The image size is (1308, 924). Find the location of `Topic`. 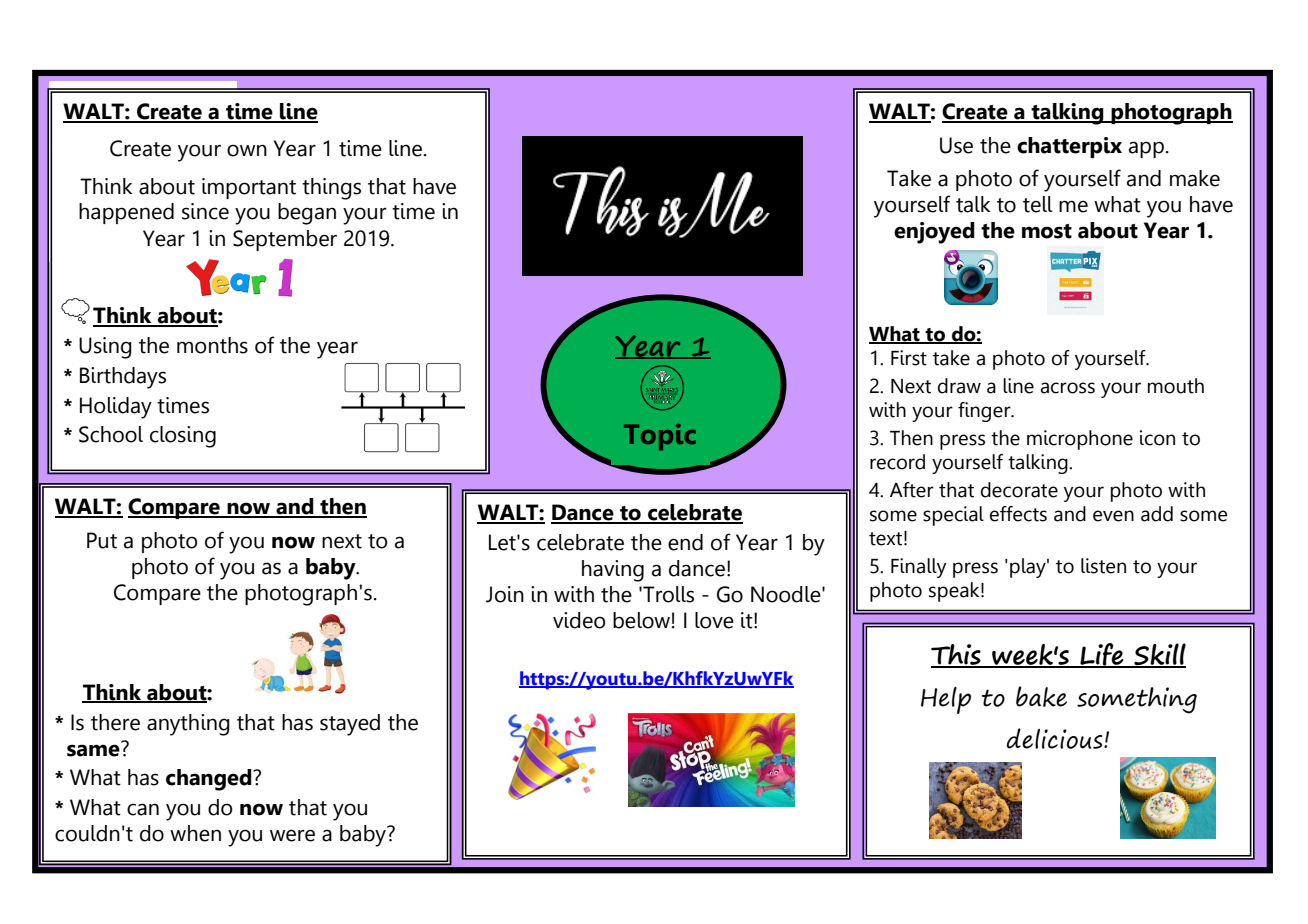

Topic is located at coordinates (660, 437).
